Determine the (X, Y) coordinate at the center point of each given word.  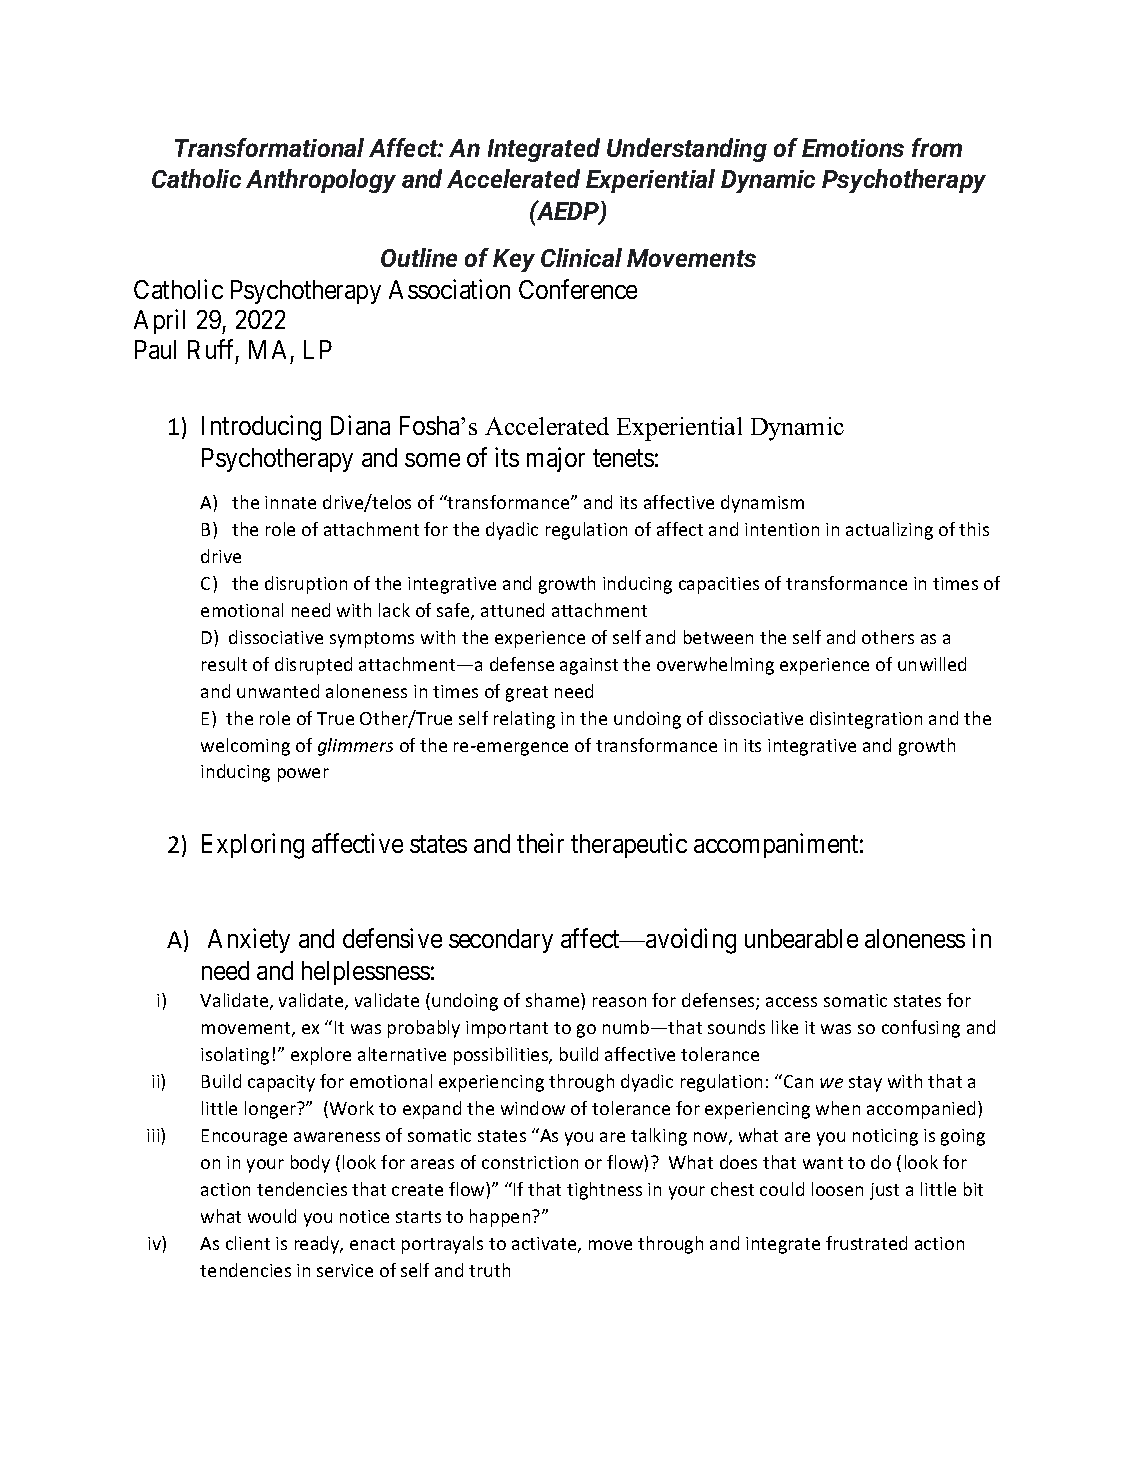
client (248, 1243)
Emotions (853, 148)
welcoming (245, 747)
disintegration (866, 720)
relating (524, 720)
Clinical (581, 257)
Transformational (269, 147)
